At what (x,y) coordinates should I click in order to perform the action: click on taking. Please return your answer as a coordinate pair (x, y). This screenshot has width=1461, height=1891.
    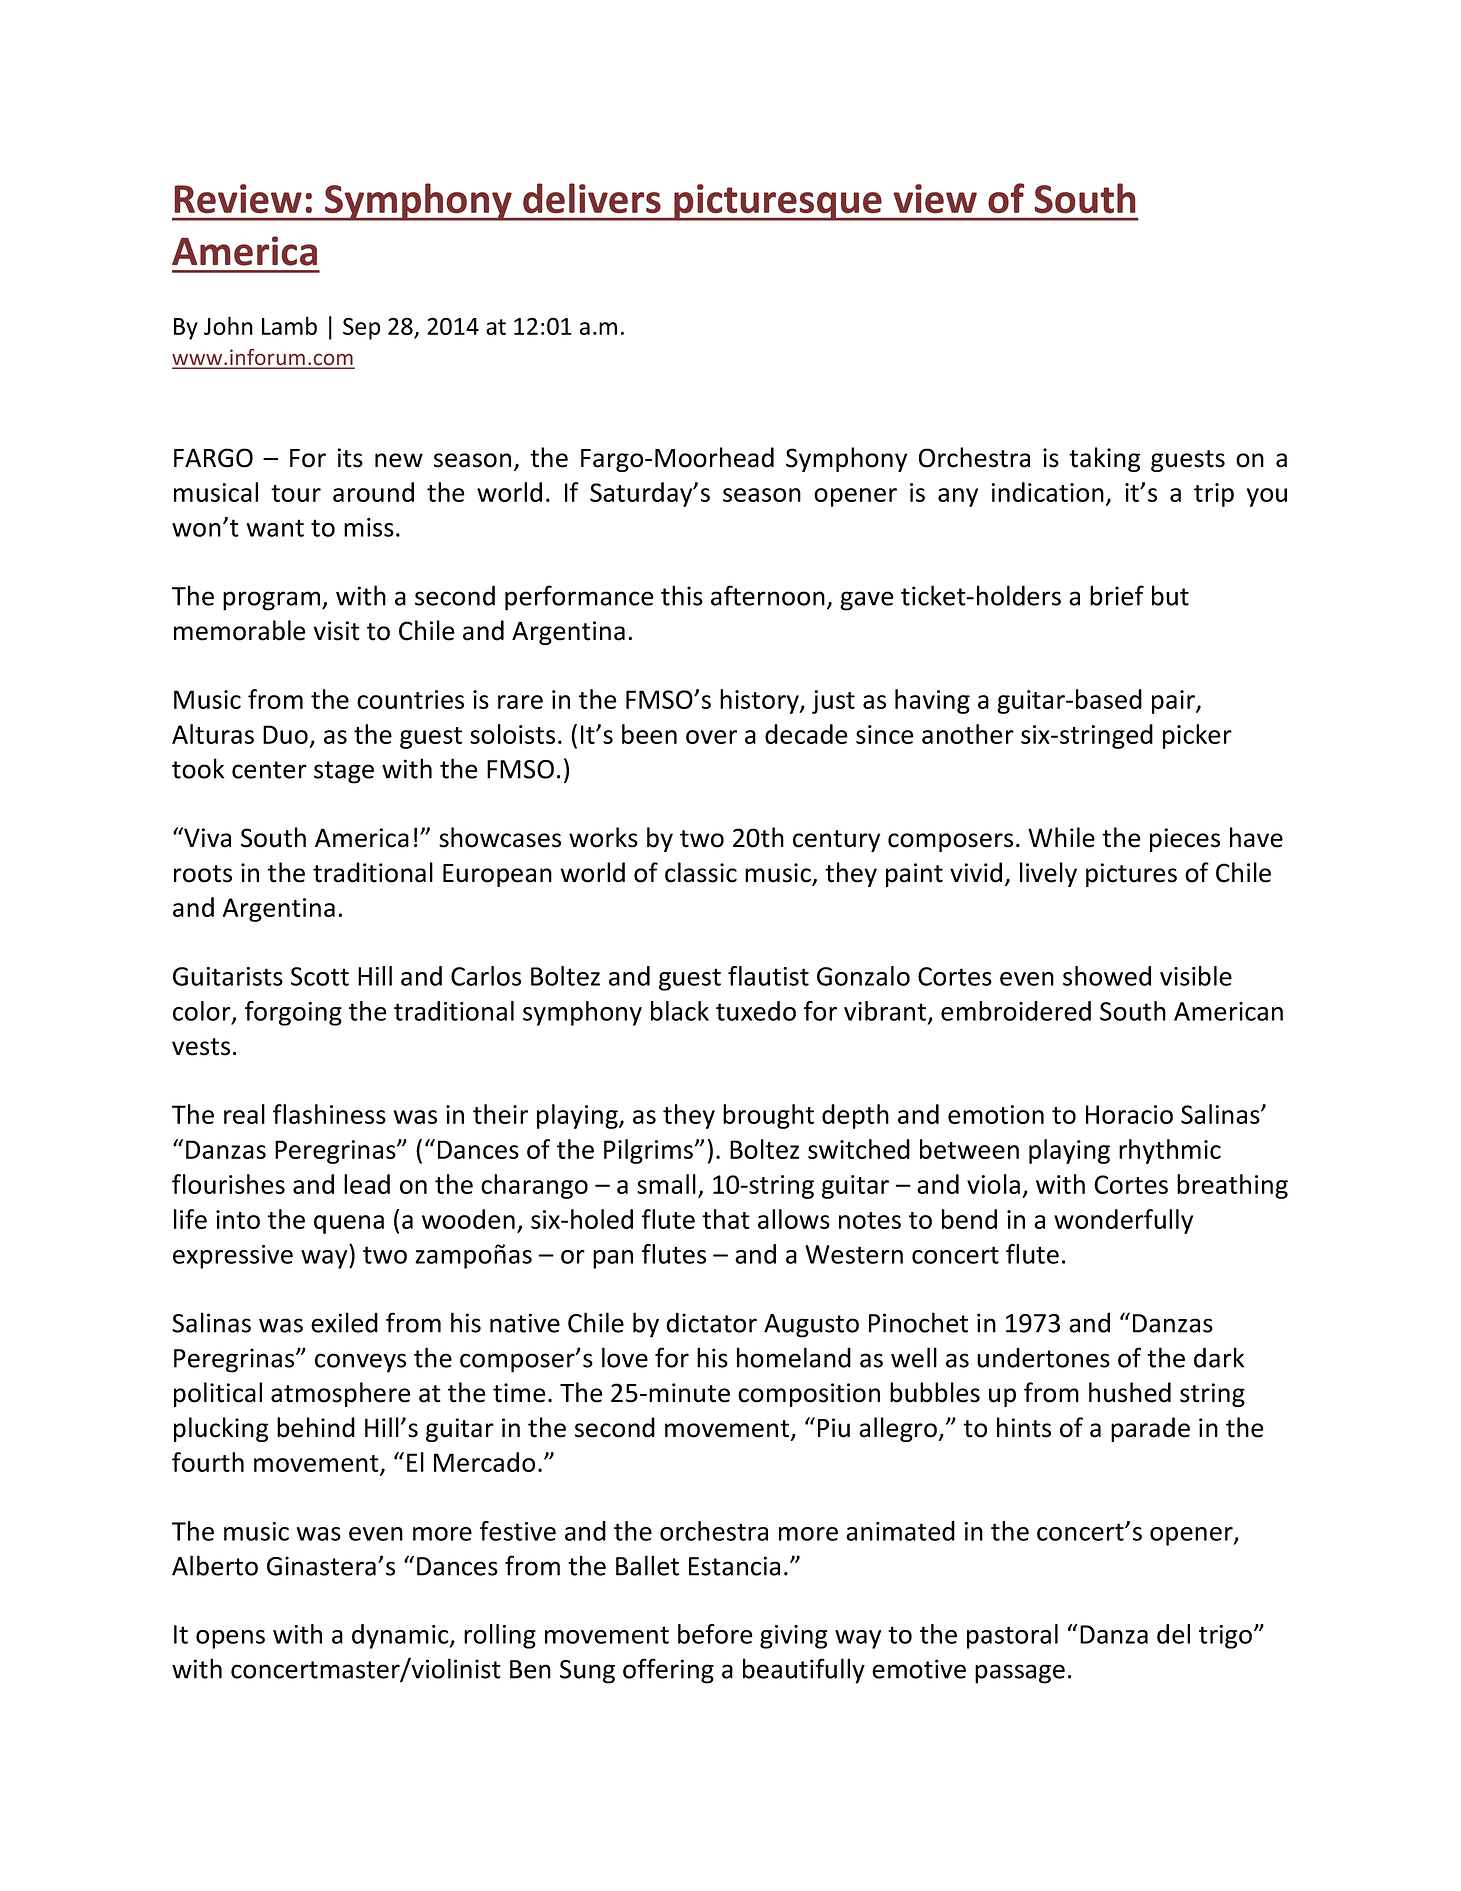
    Looking at the image, I should click on (1105, 459).
